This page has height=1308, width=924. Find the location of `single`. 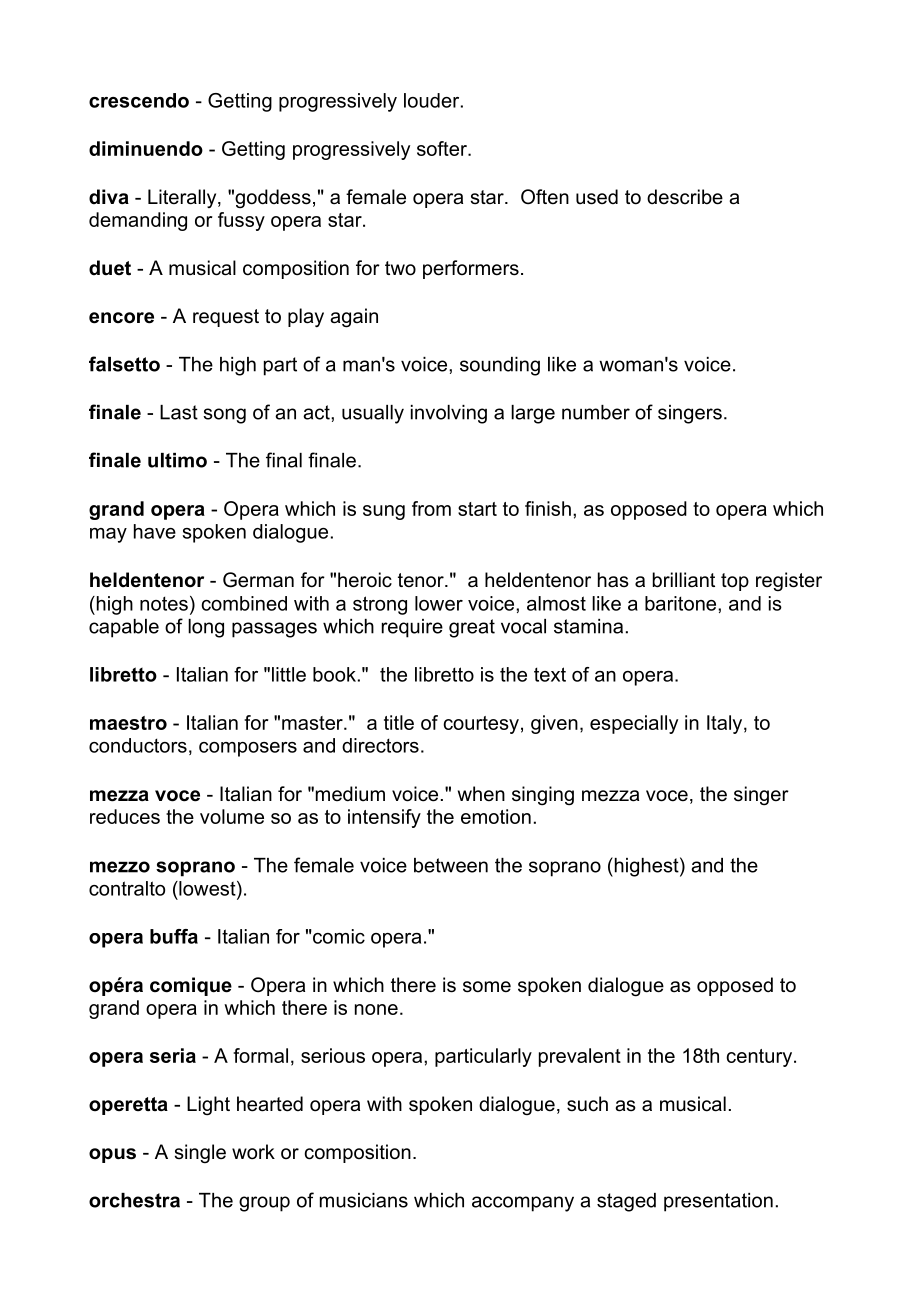

single is located at coordinates (200, 1153).
